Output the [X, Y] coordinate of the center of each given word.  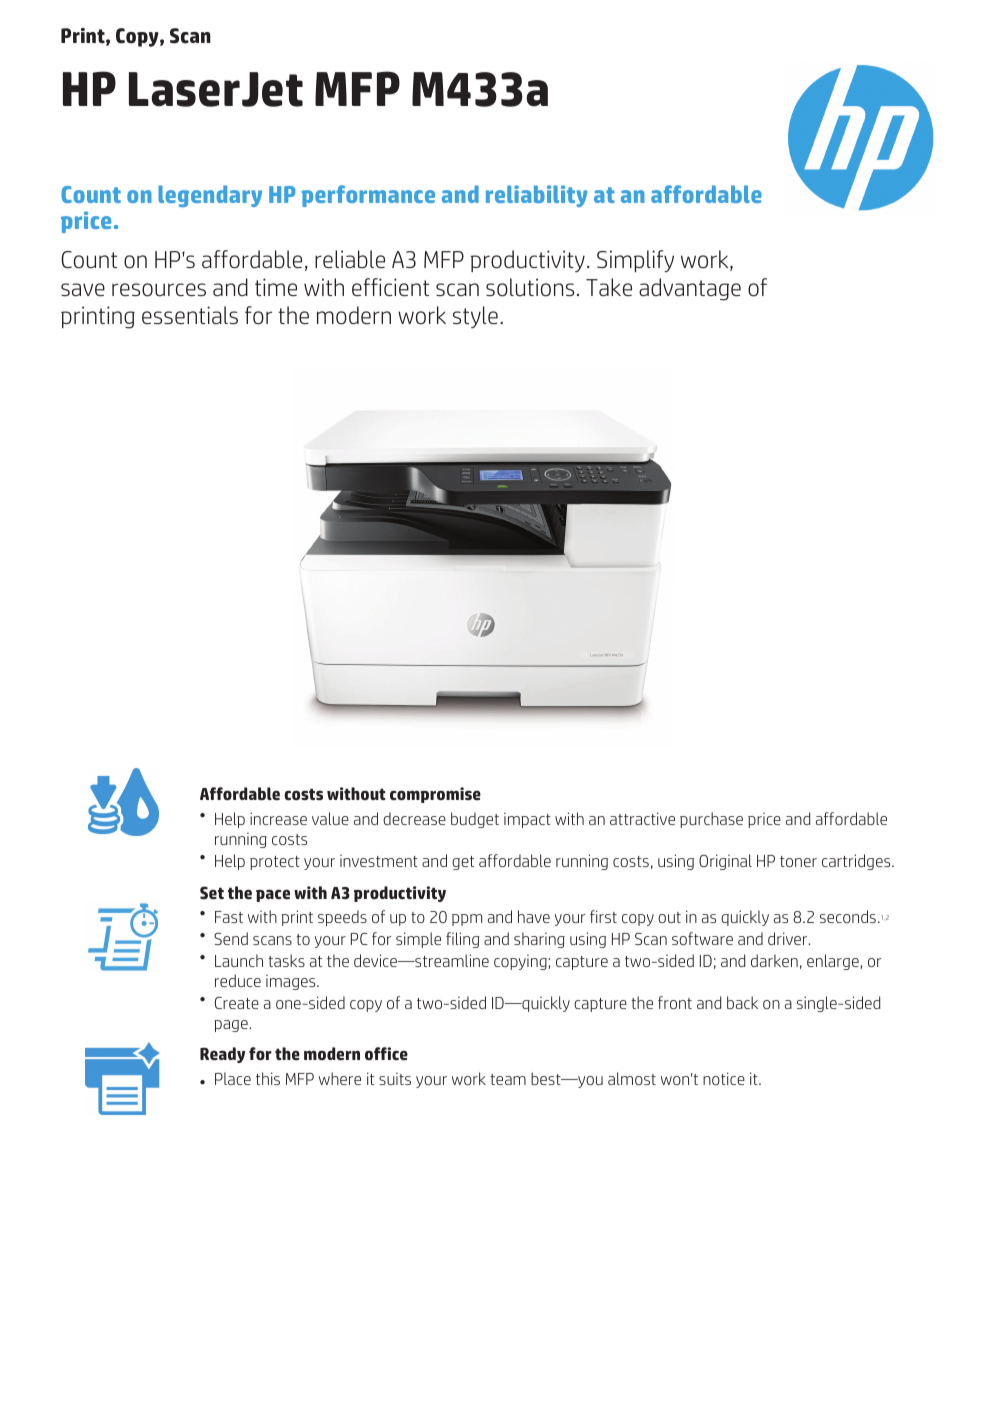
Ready [222, 1055]
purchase [711, 820]
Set [212, 893]
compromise [435, 795]
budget [475, 820]
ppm [467, 920]
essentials [190, 315]
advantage [690, 289]
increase [278, 818]
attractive [642, 818]
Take [609, 287]
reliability [537, 196]
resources [159, 290]
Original [725, 862]
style [475, 317]
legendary [210, 196]
